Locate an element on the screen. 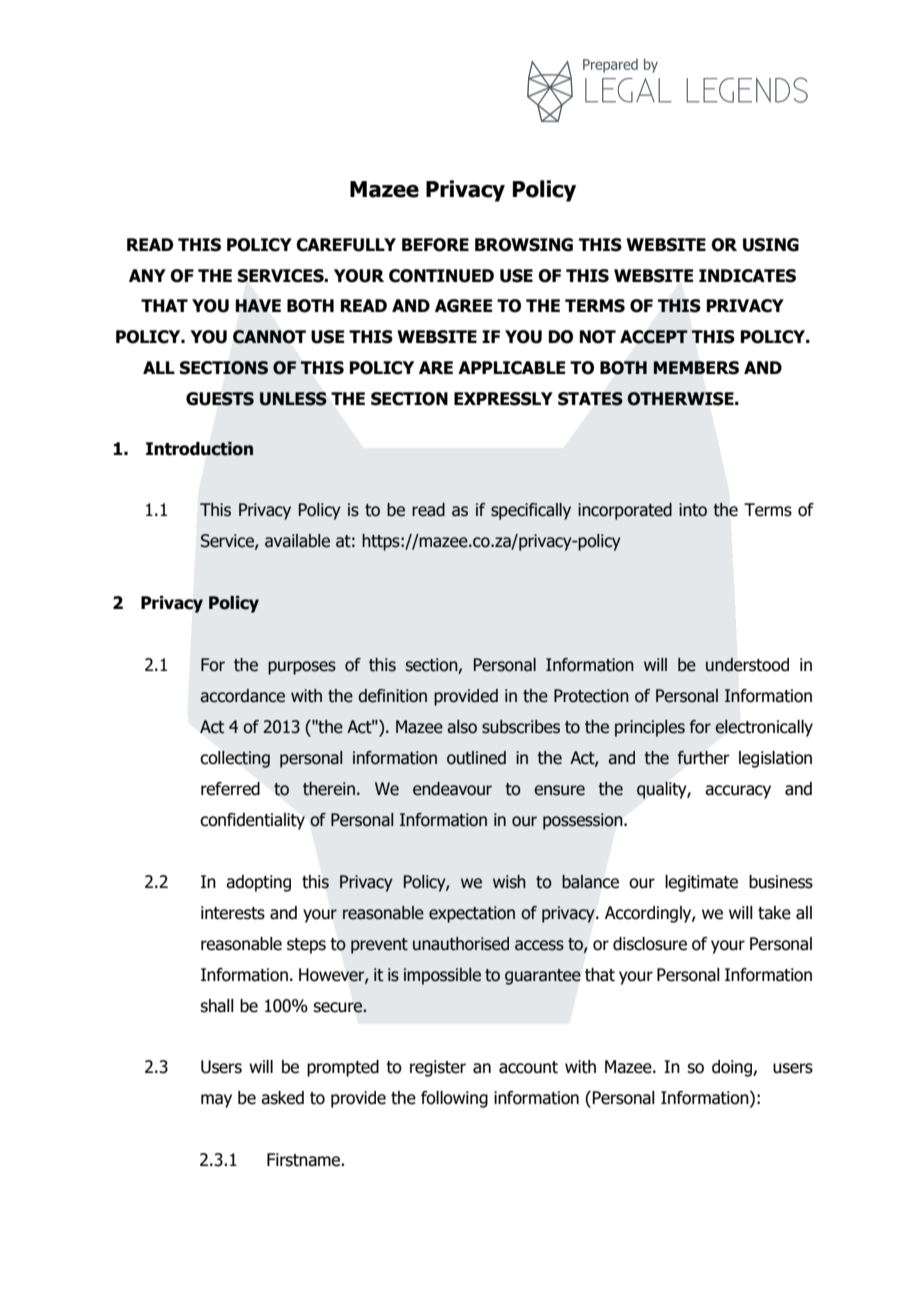 The height and width of the screenshot is (1308, 924). CONTINUED is located at coordinates (441, 276).
